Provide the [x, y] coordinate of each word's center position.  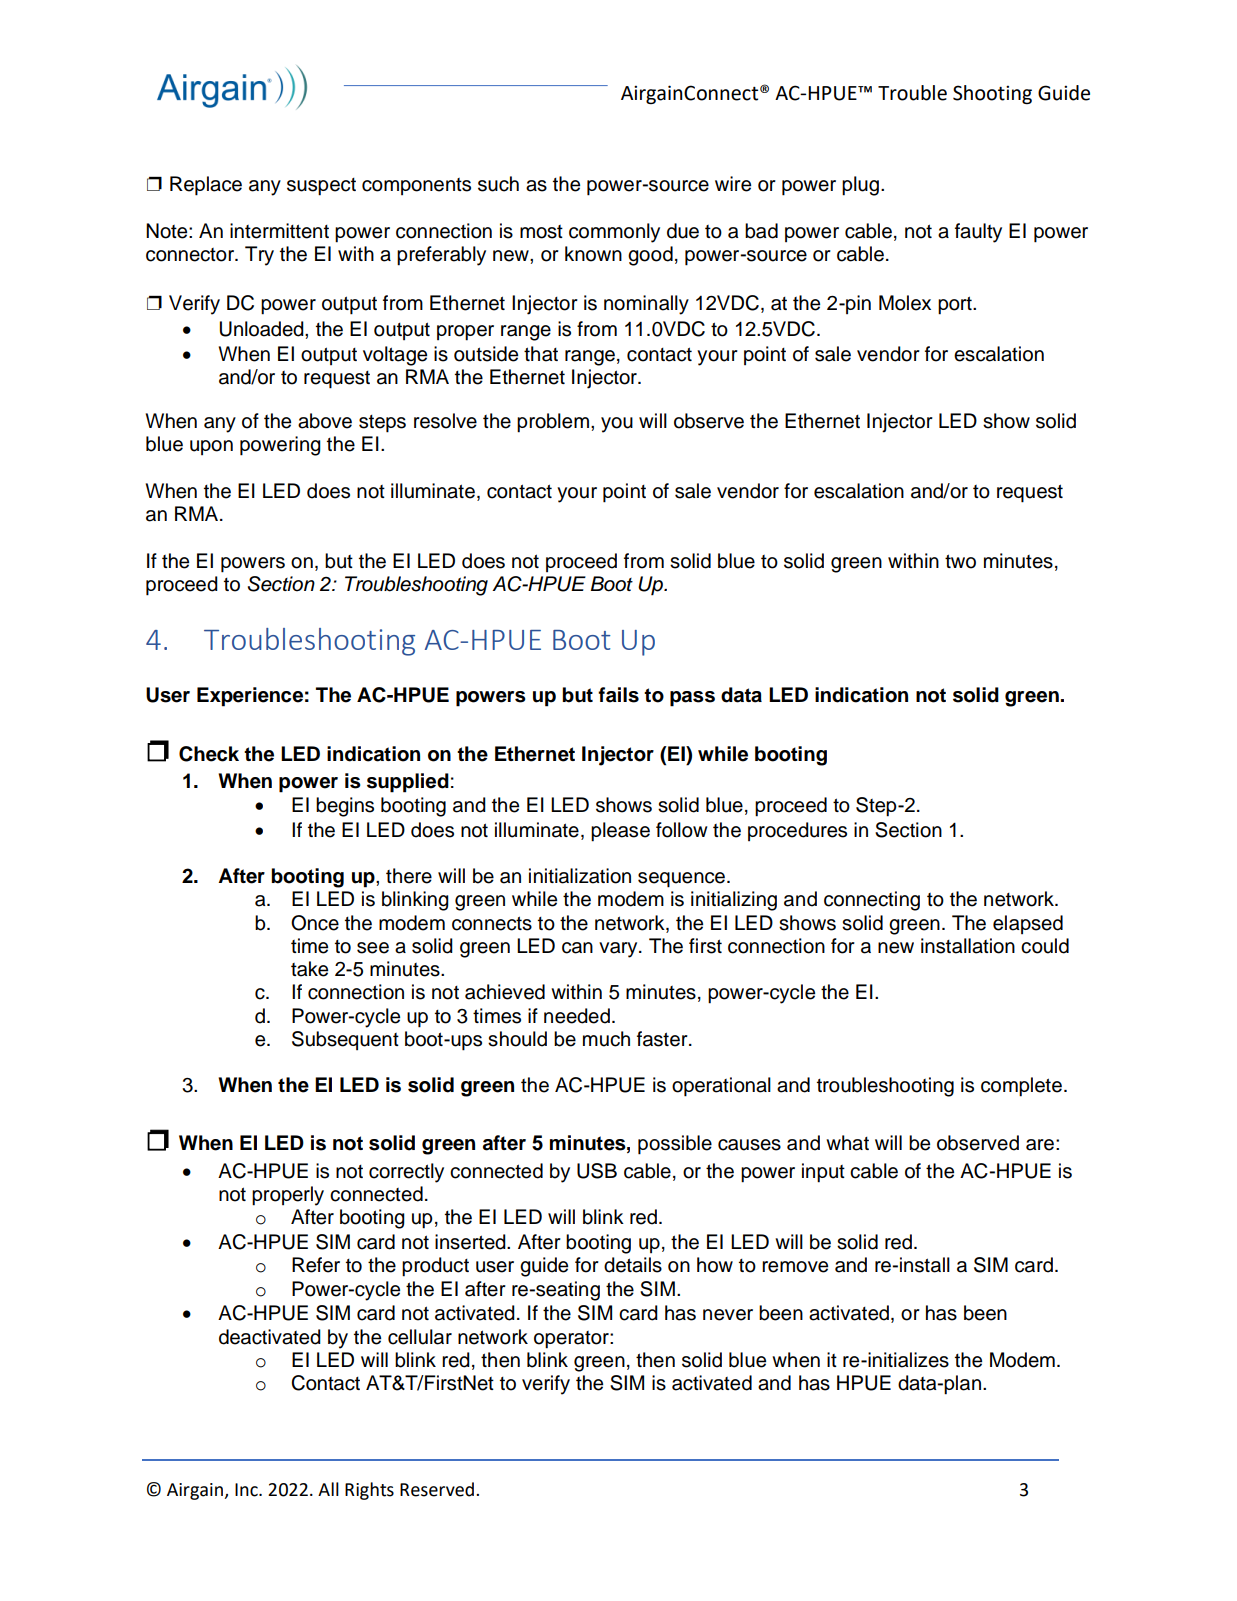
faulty [978, 233]
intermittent [279, 231]
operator [572, 1340]
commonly [614, 233]
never [728, 1315]
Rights [369, 1491]
